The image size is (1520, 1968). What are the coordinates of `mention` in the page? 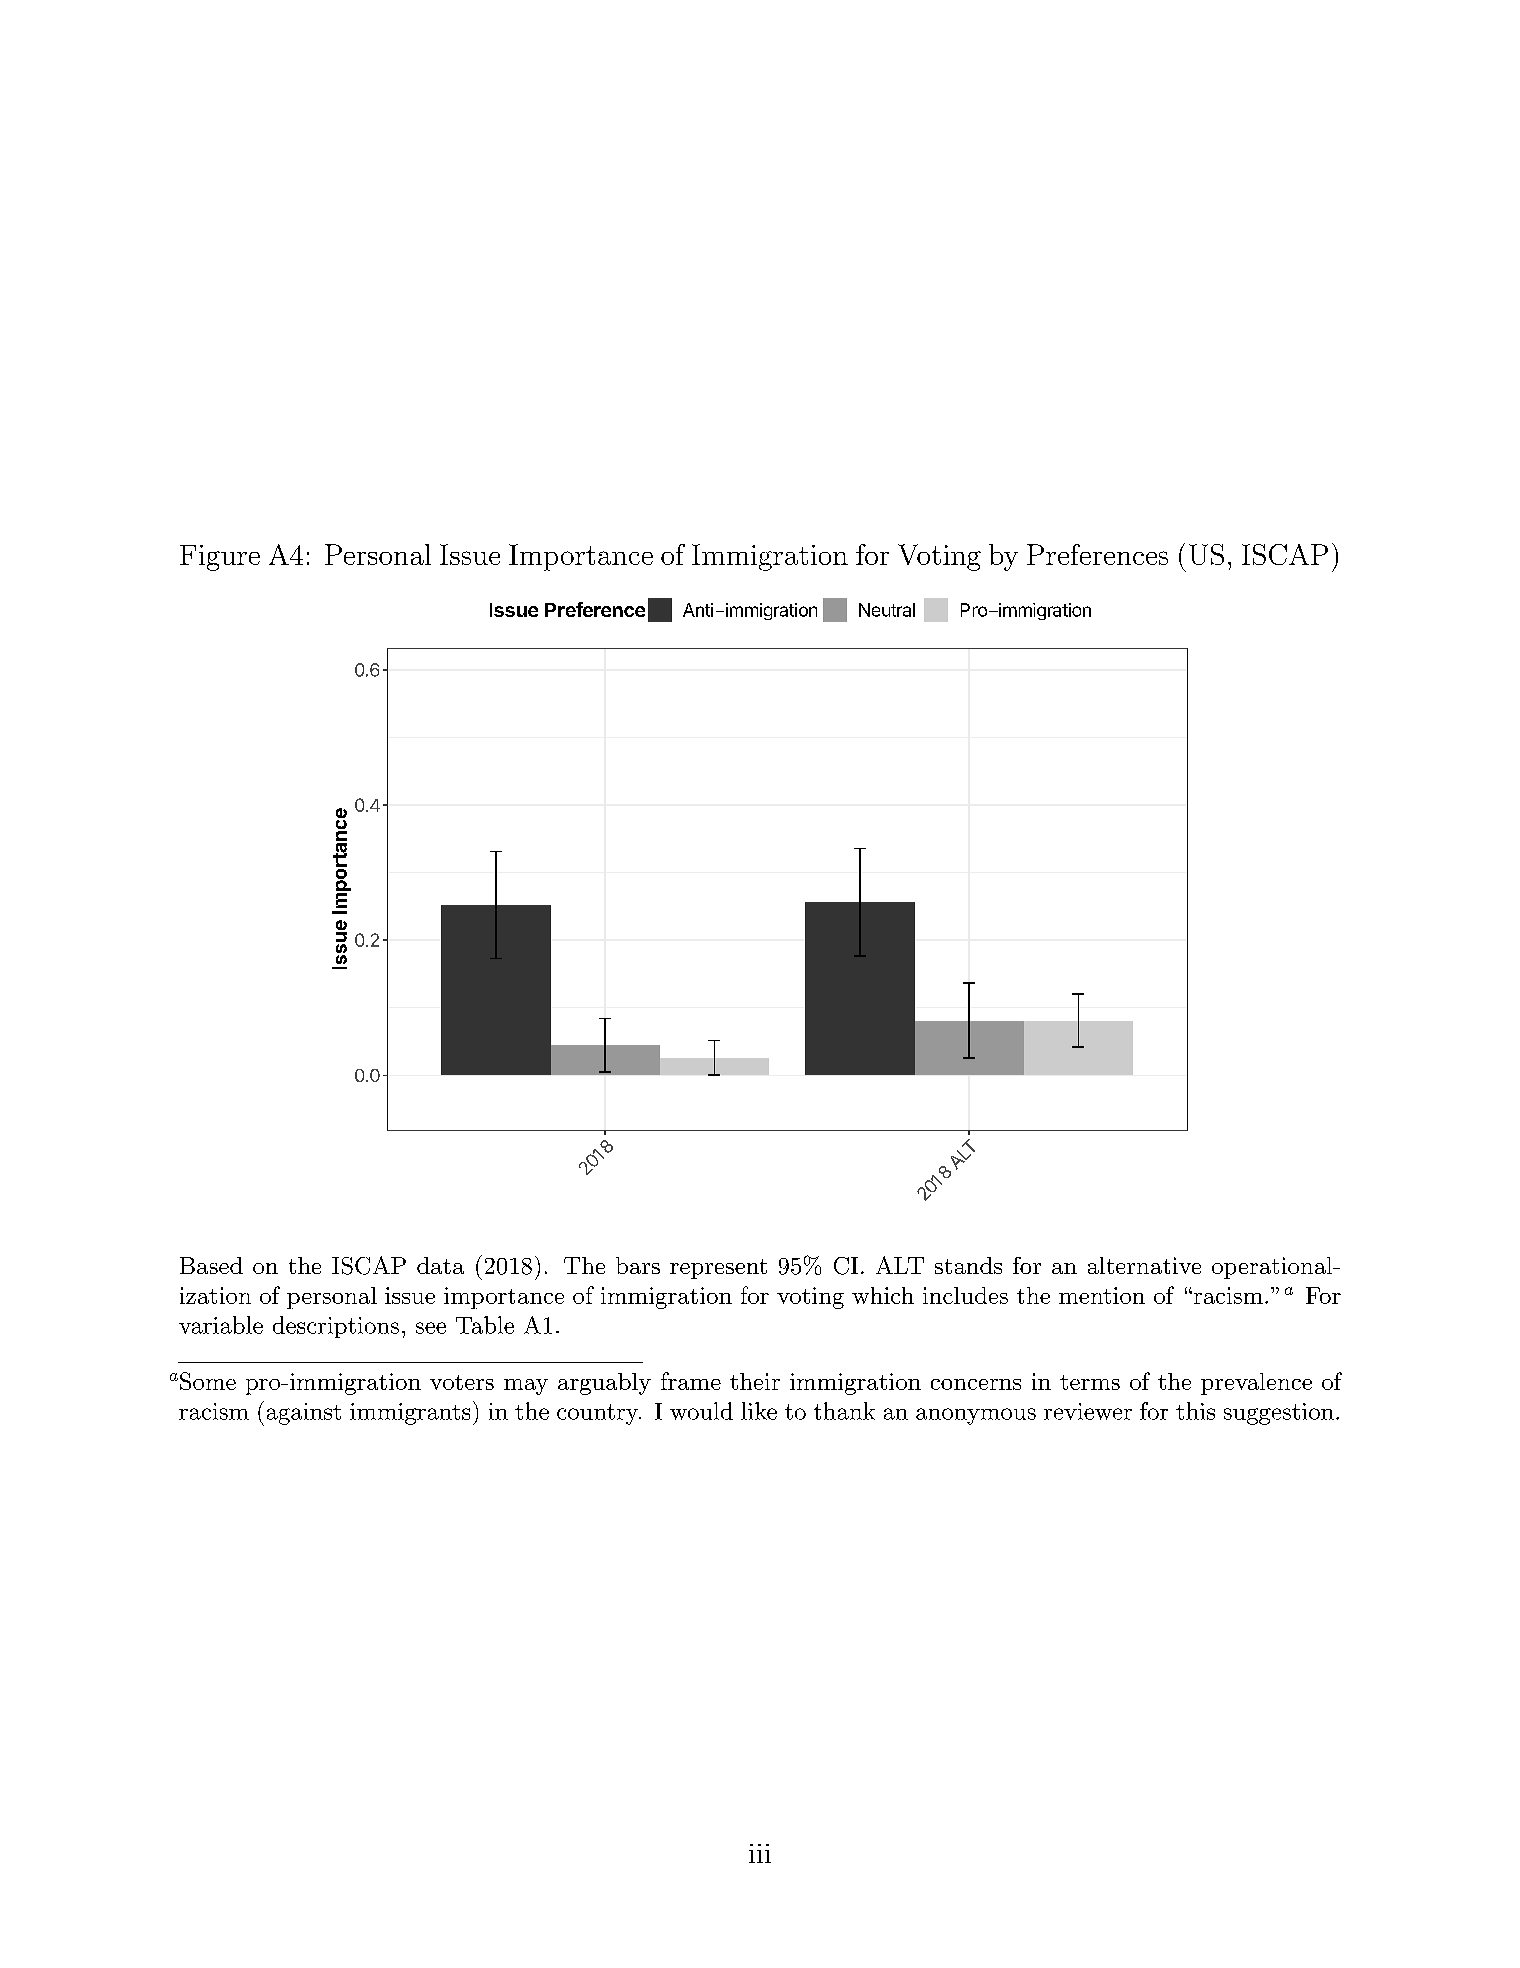 It's located at (1102, 1295).
